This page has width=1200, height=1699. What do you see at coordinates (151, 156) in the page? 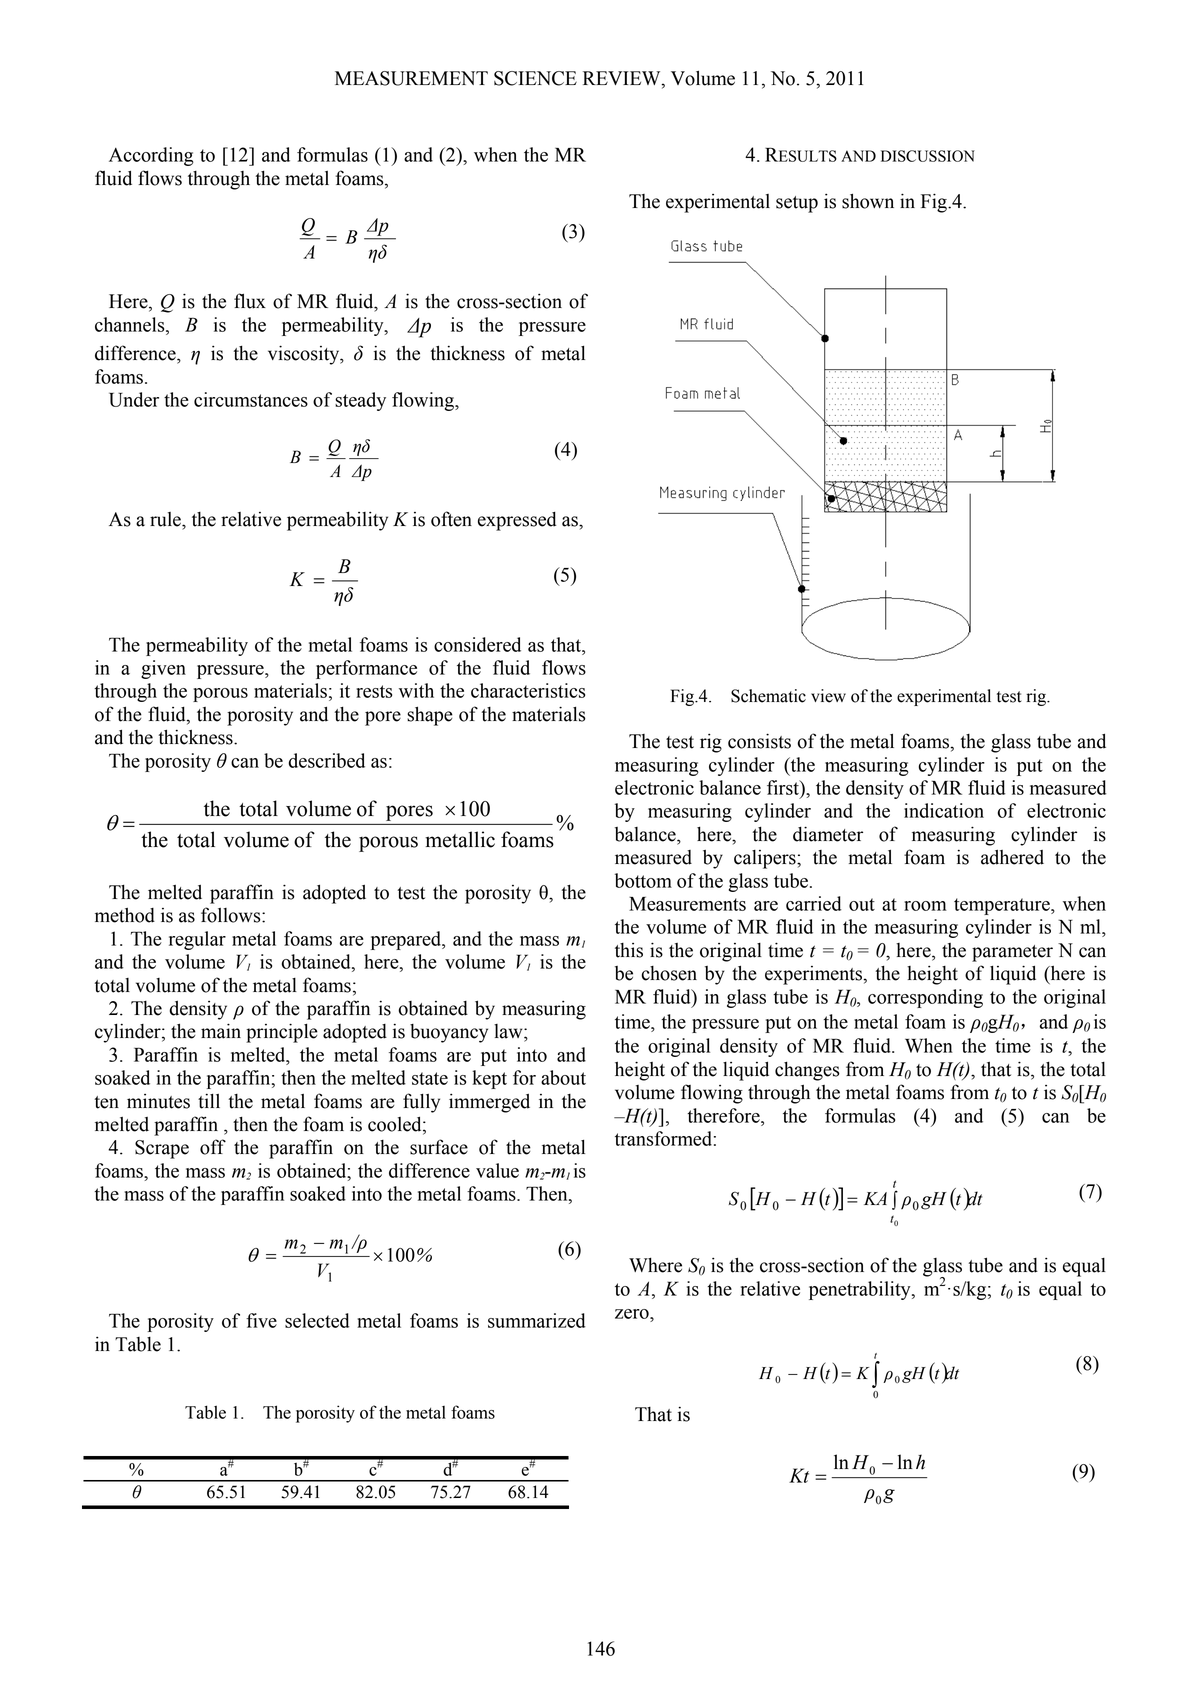
I see `According` at bounding box center [151, 156].
